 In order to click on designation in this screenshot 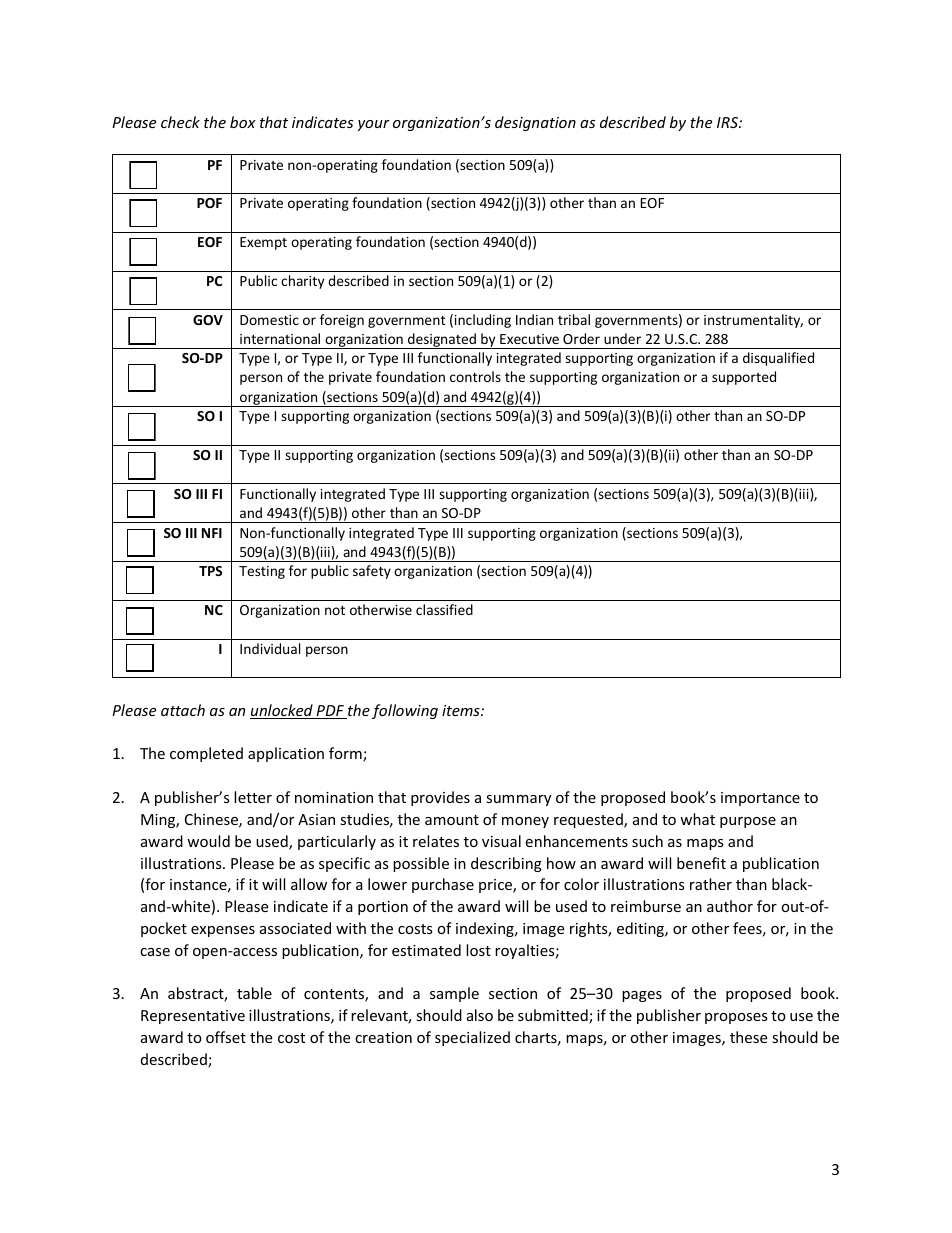, I will do `click(535, 123)`.
